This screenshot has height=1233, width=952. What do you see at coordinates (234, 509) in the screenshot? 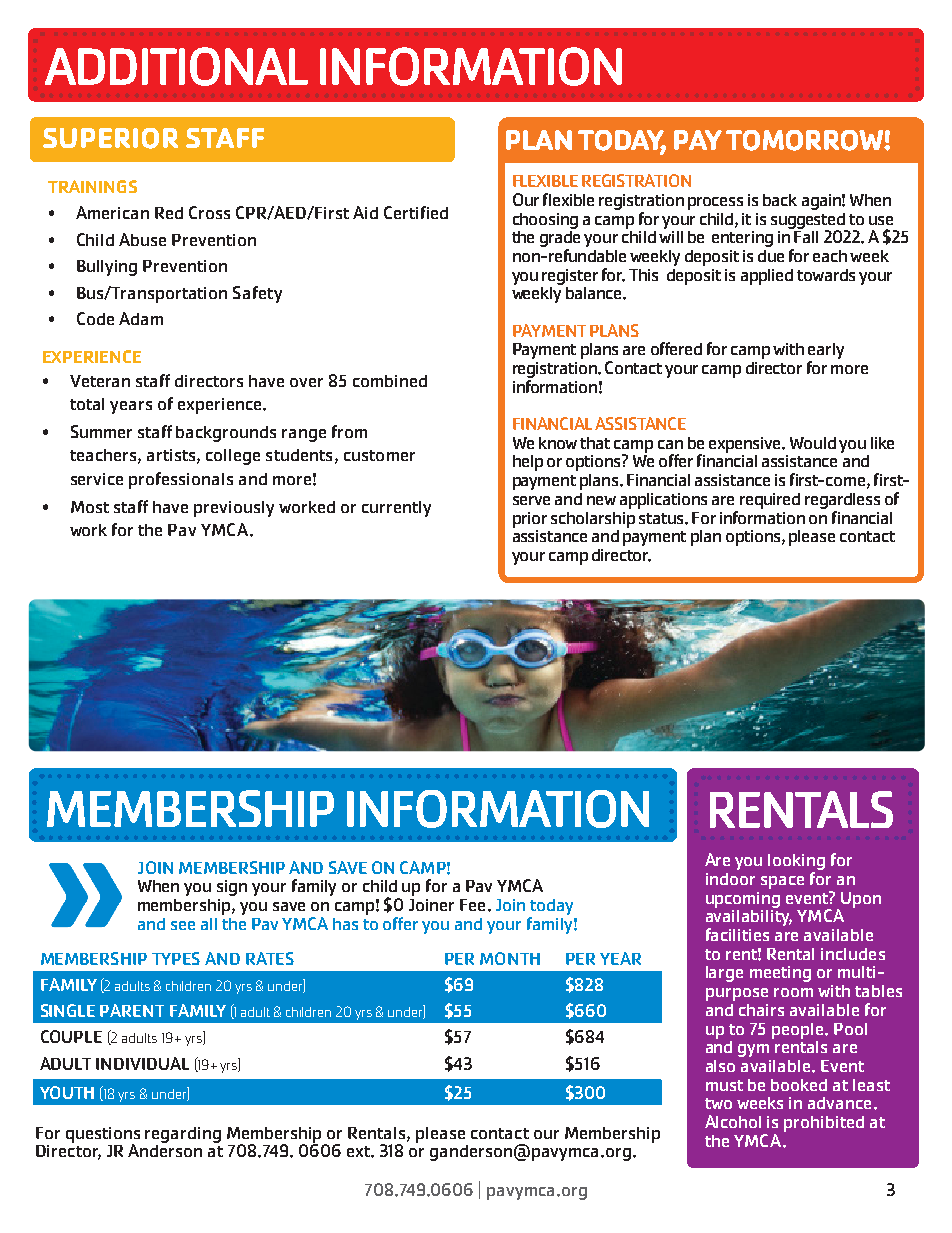
I see `previously` at bounding box center [234, 509].
